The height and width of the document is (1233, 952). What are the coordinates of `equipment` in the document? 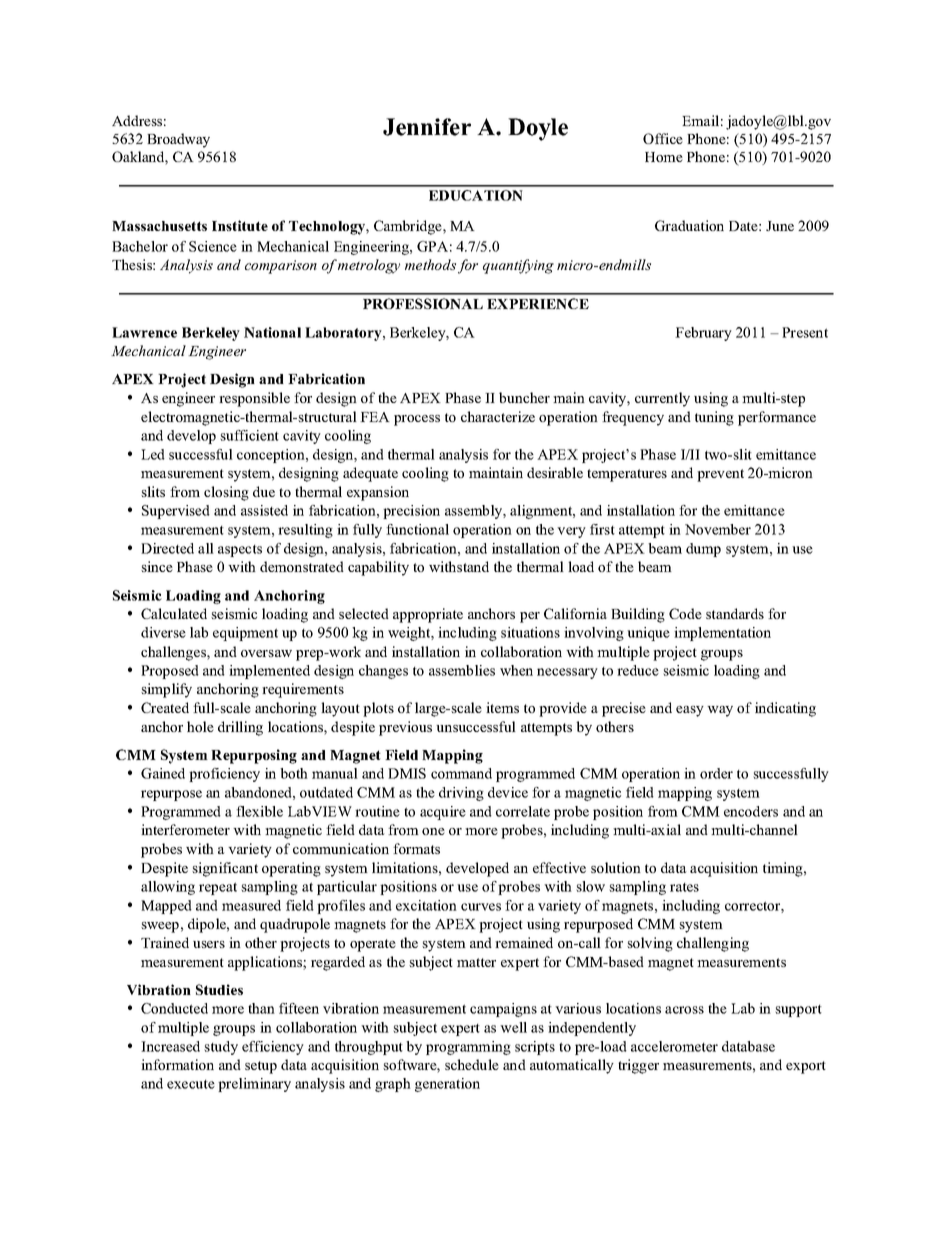 It's located at (245, 634).
